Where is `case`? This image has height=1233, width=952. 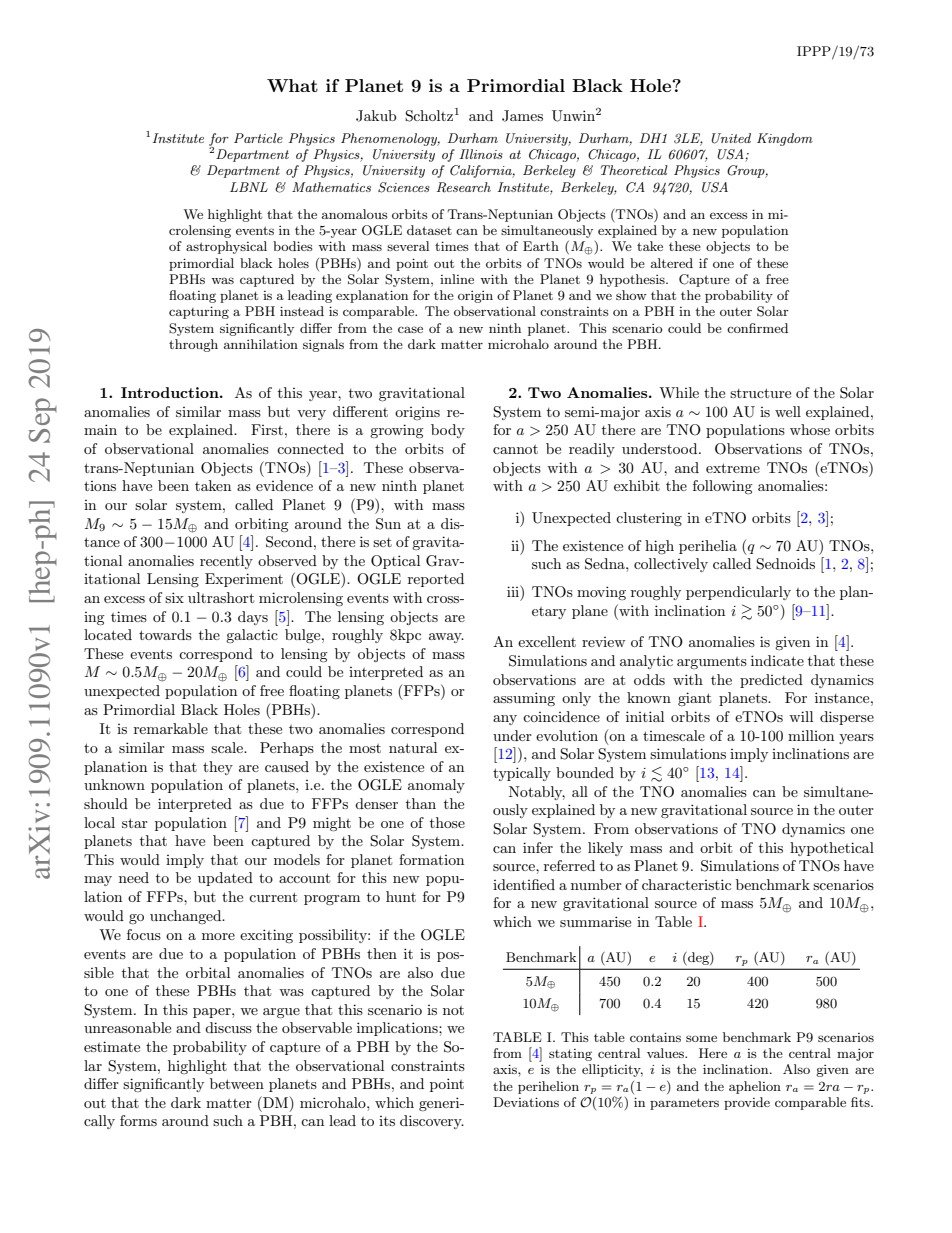 case is located at coordinates (410, 329).
